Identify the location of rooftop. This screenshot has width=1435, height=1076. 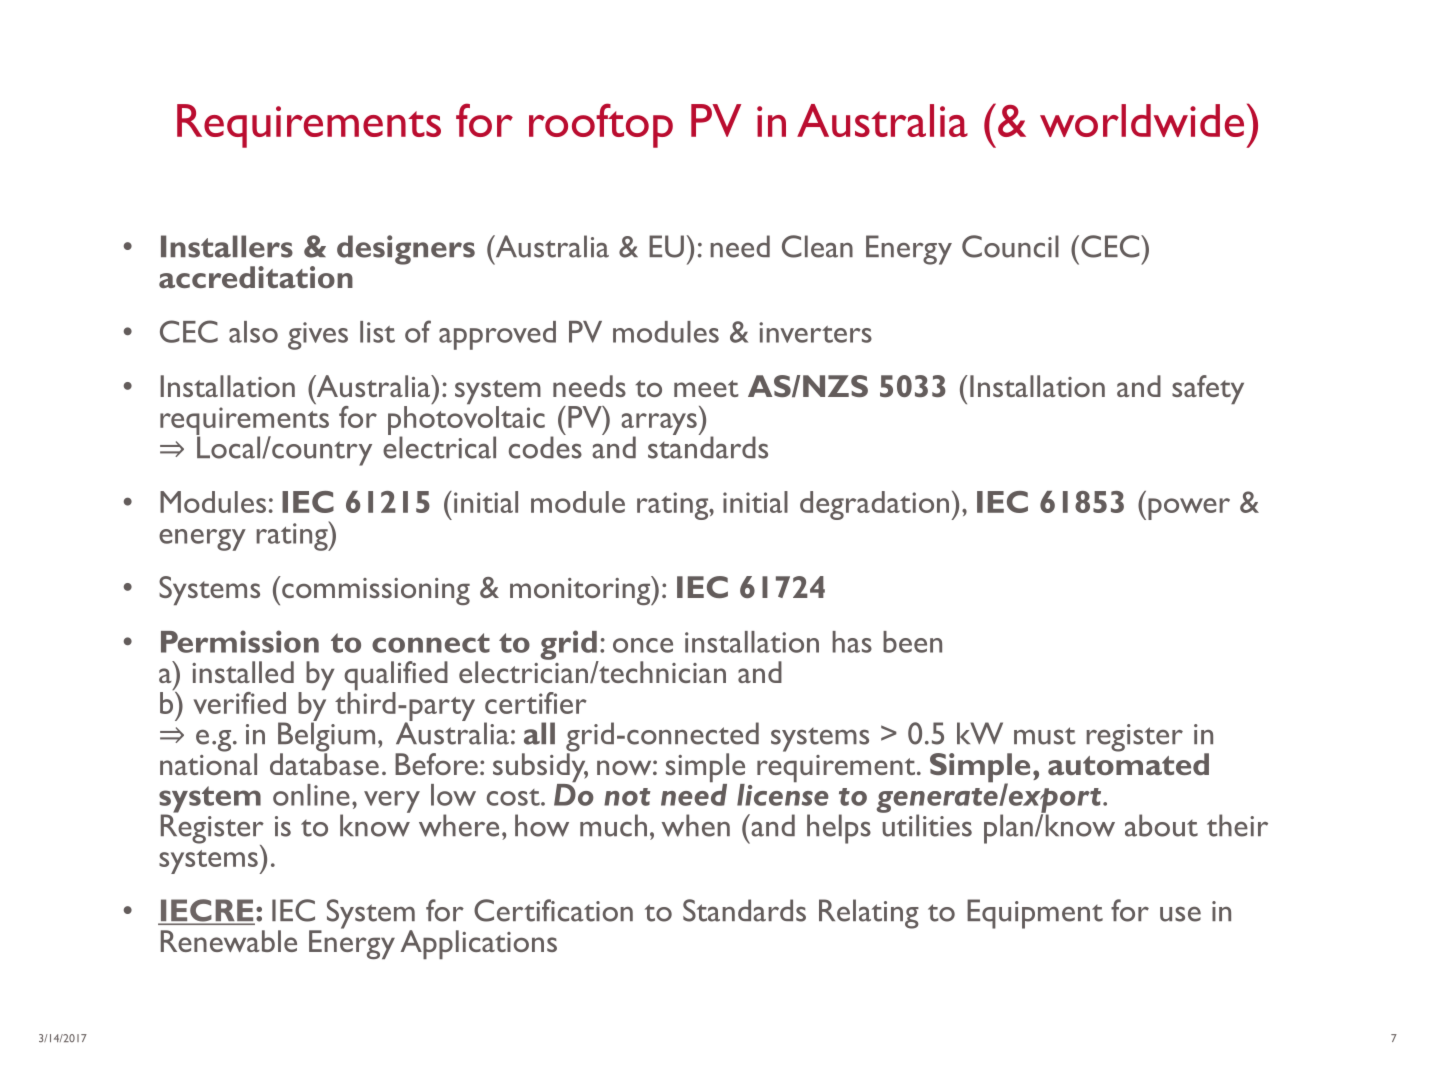
(601, 125).
